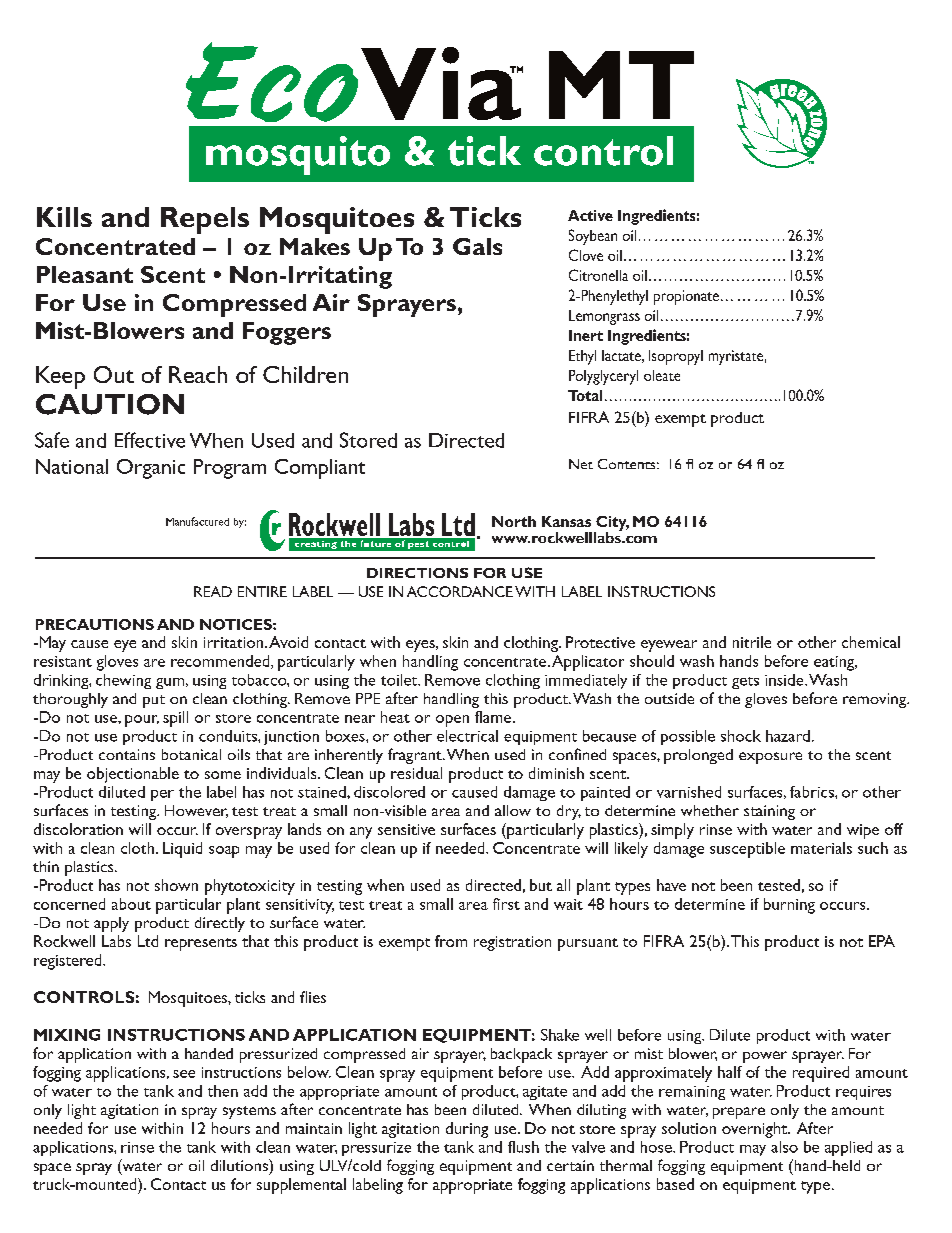 This screenshot has width=952, height=1233. I want to click on propionate, so click(686, 297).
